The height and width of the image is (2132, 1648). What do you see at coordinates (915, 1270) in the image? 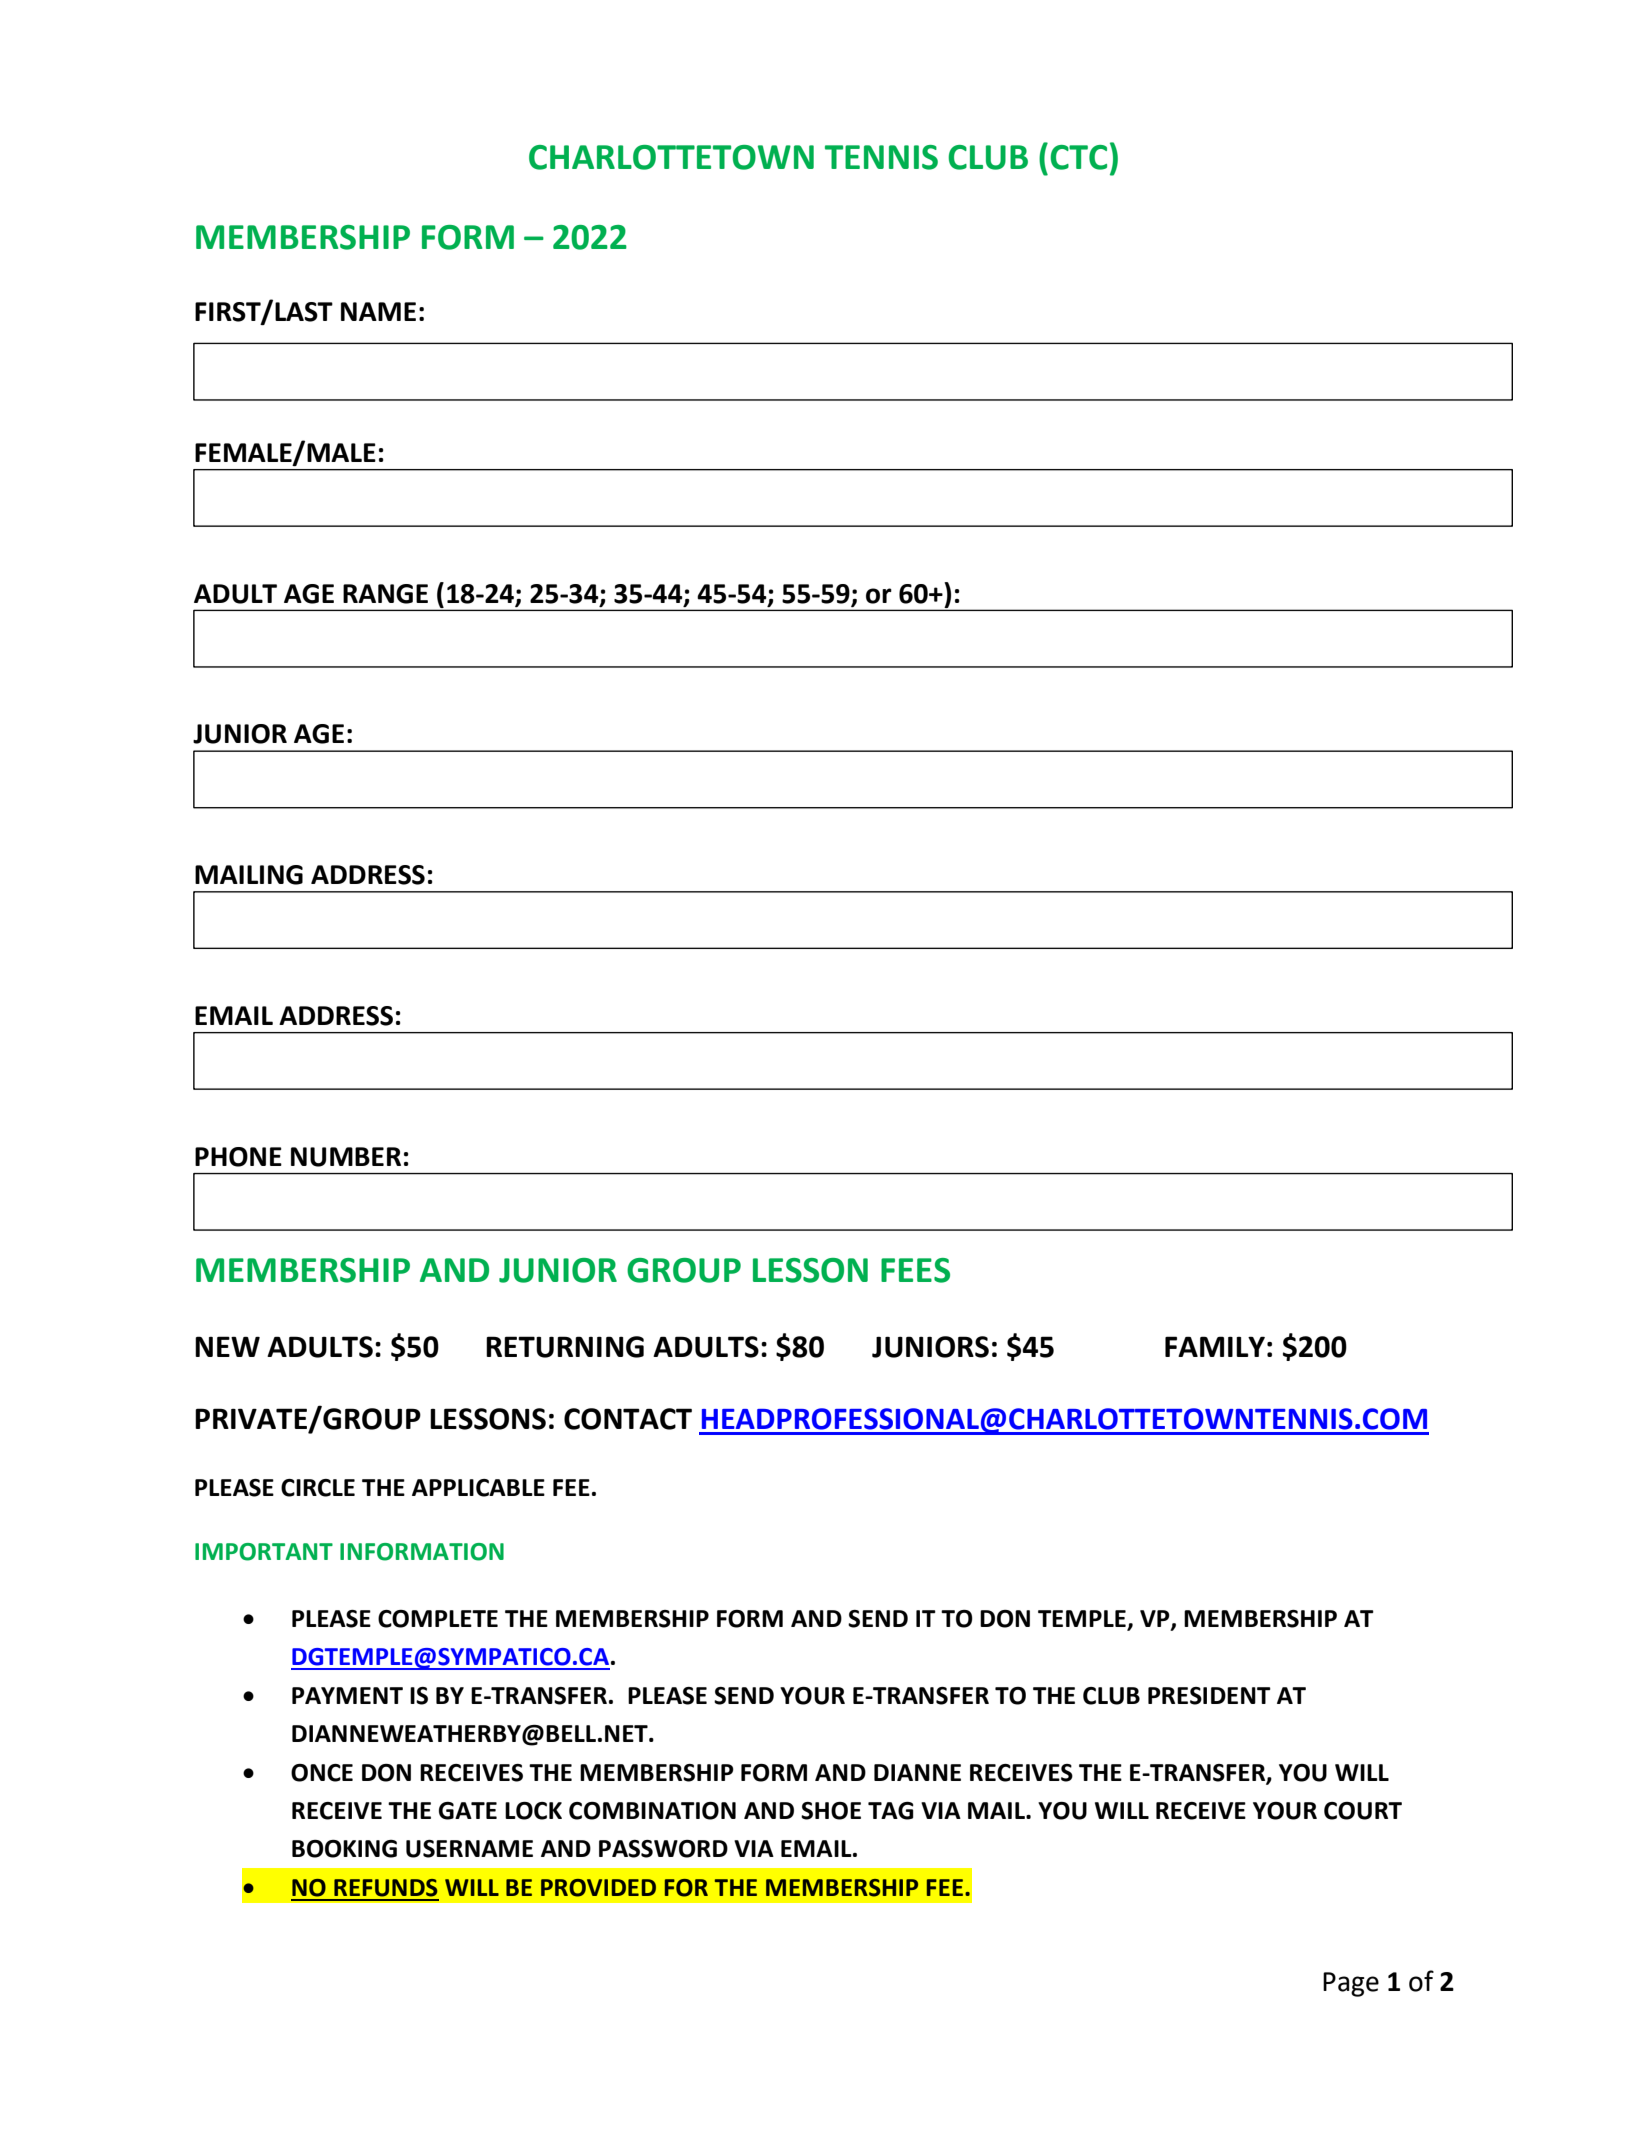
I see `FEES` at bounding box center [915, 1270].
